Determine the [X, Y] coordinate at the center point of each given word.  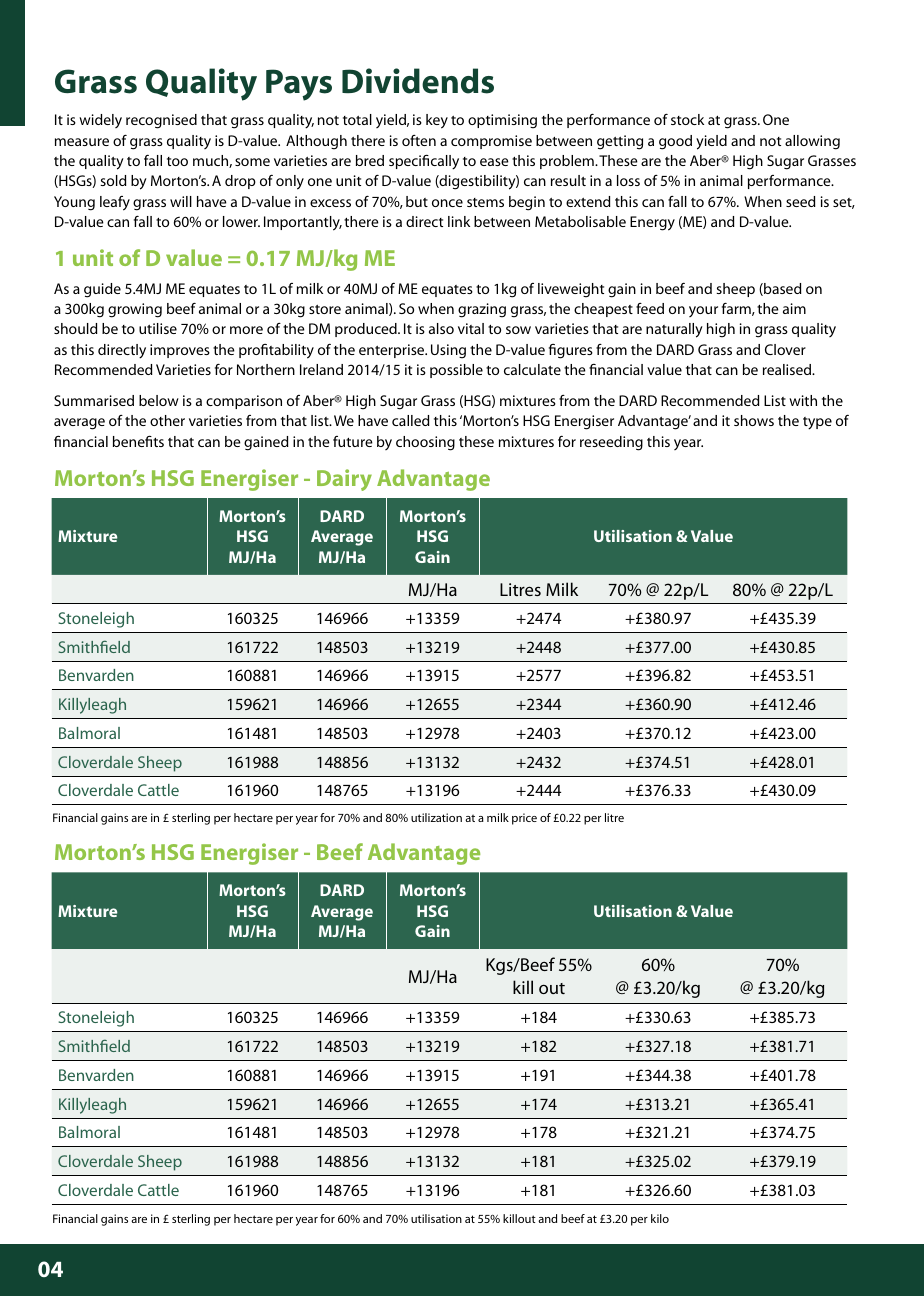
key [437, 121]
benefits [138, 441]
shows [754, 420]
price [524, 819]
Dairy [344, 480]
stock [687, 119]
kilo [660, 1218]
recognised [161, 121]
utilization [436, 817]
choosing [425, 443]
